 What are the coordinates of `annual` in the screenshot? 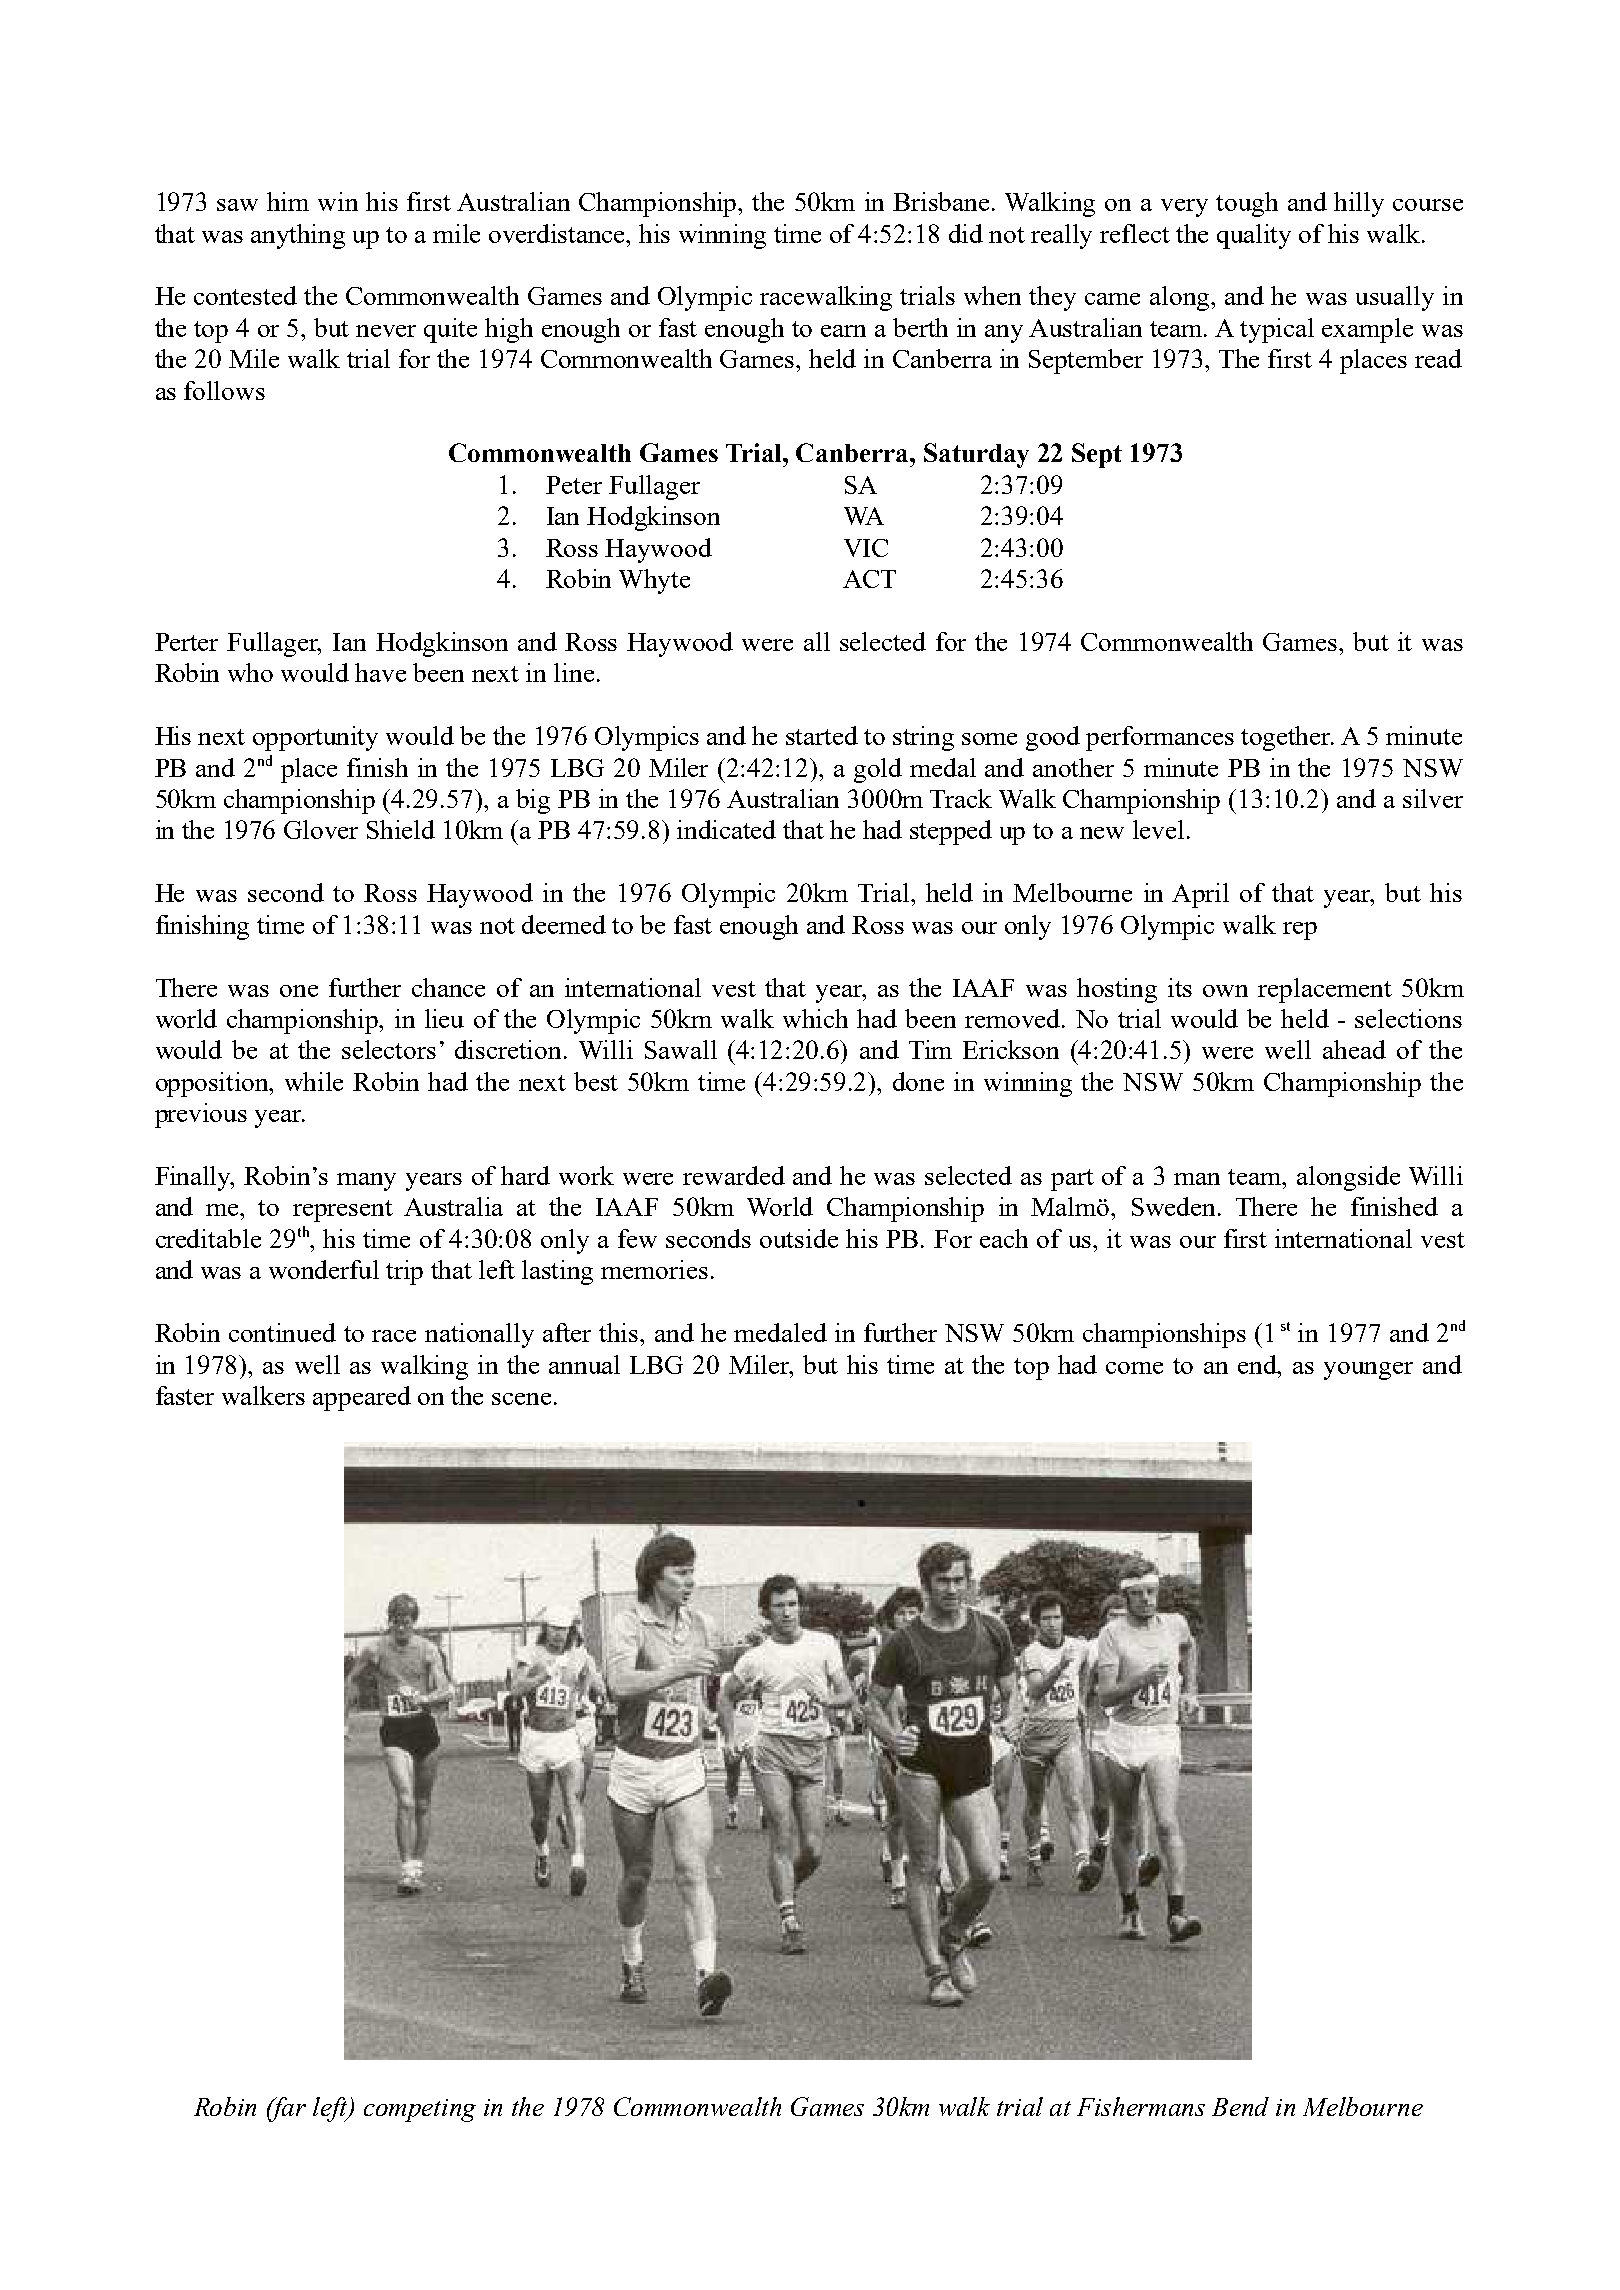 It's located at (584, 1364).
